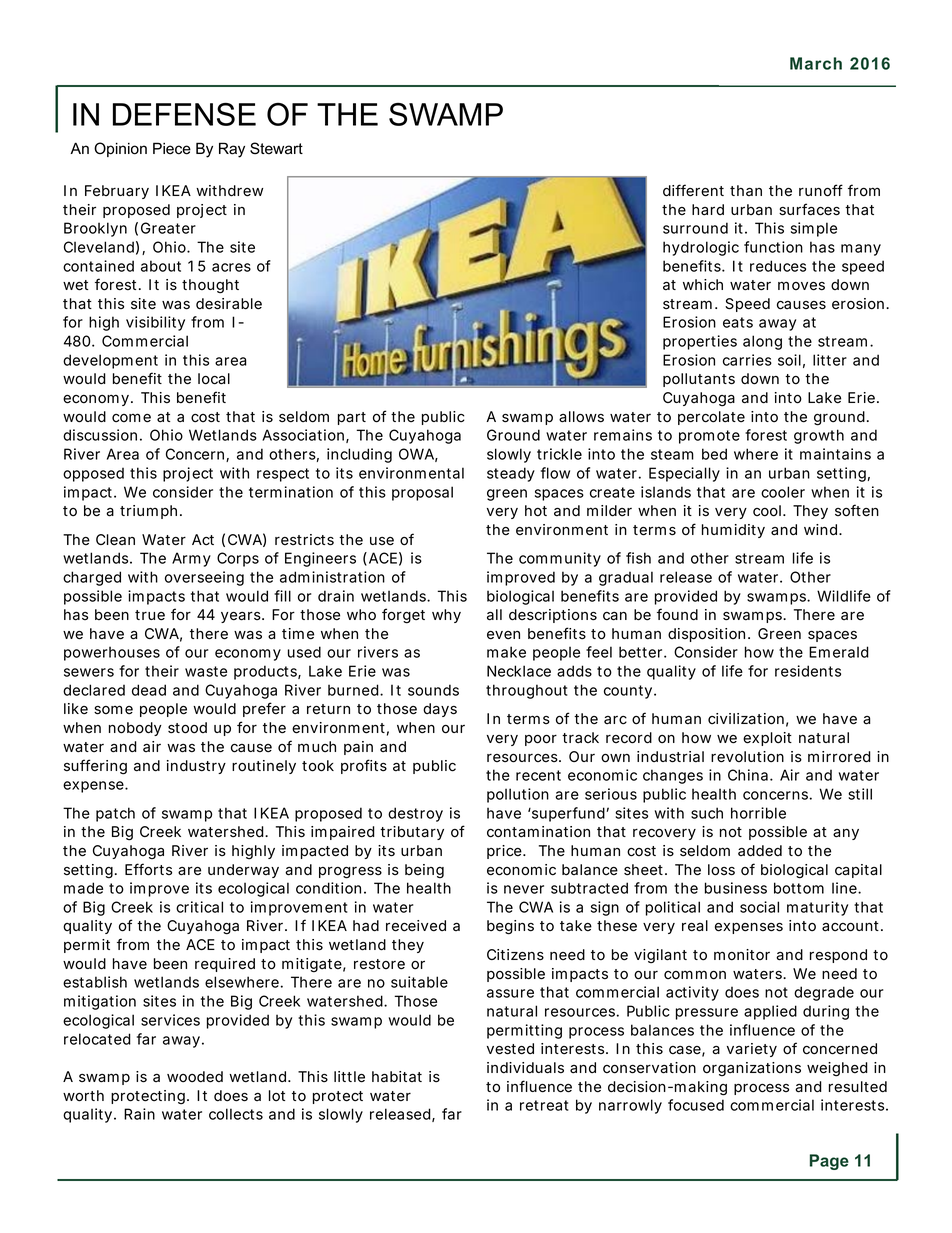 The image size is (952, 1233). Describe the element at coordinates (581, 417) in the screenshot. I see `allows` at that location.
